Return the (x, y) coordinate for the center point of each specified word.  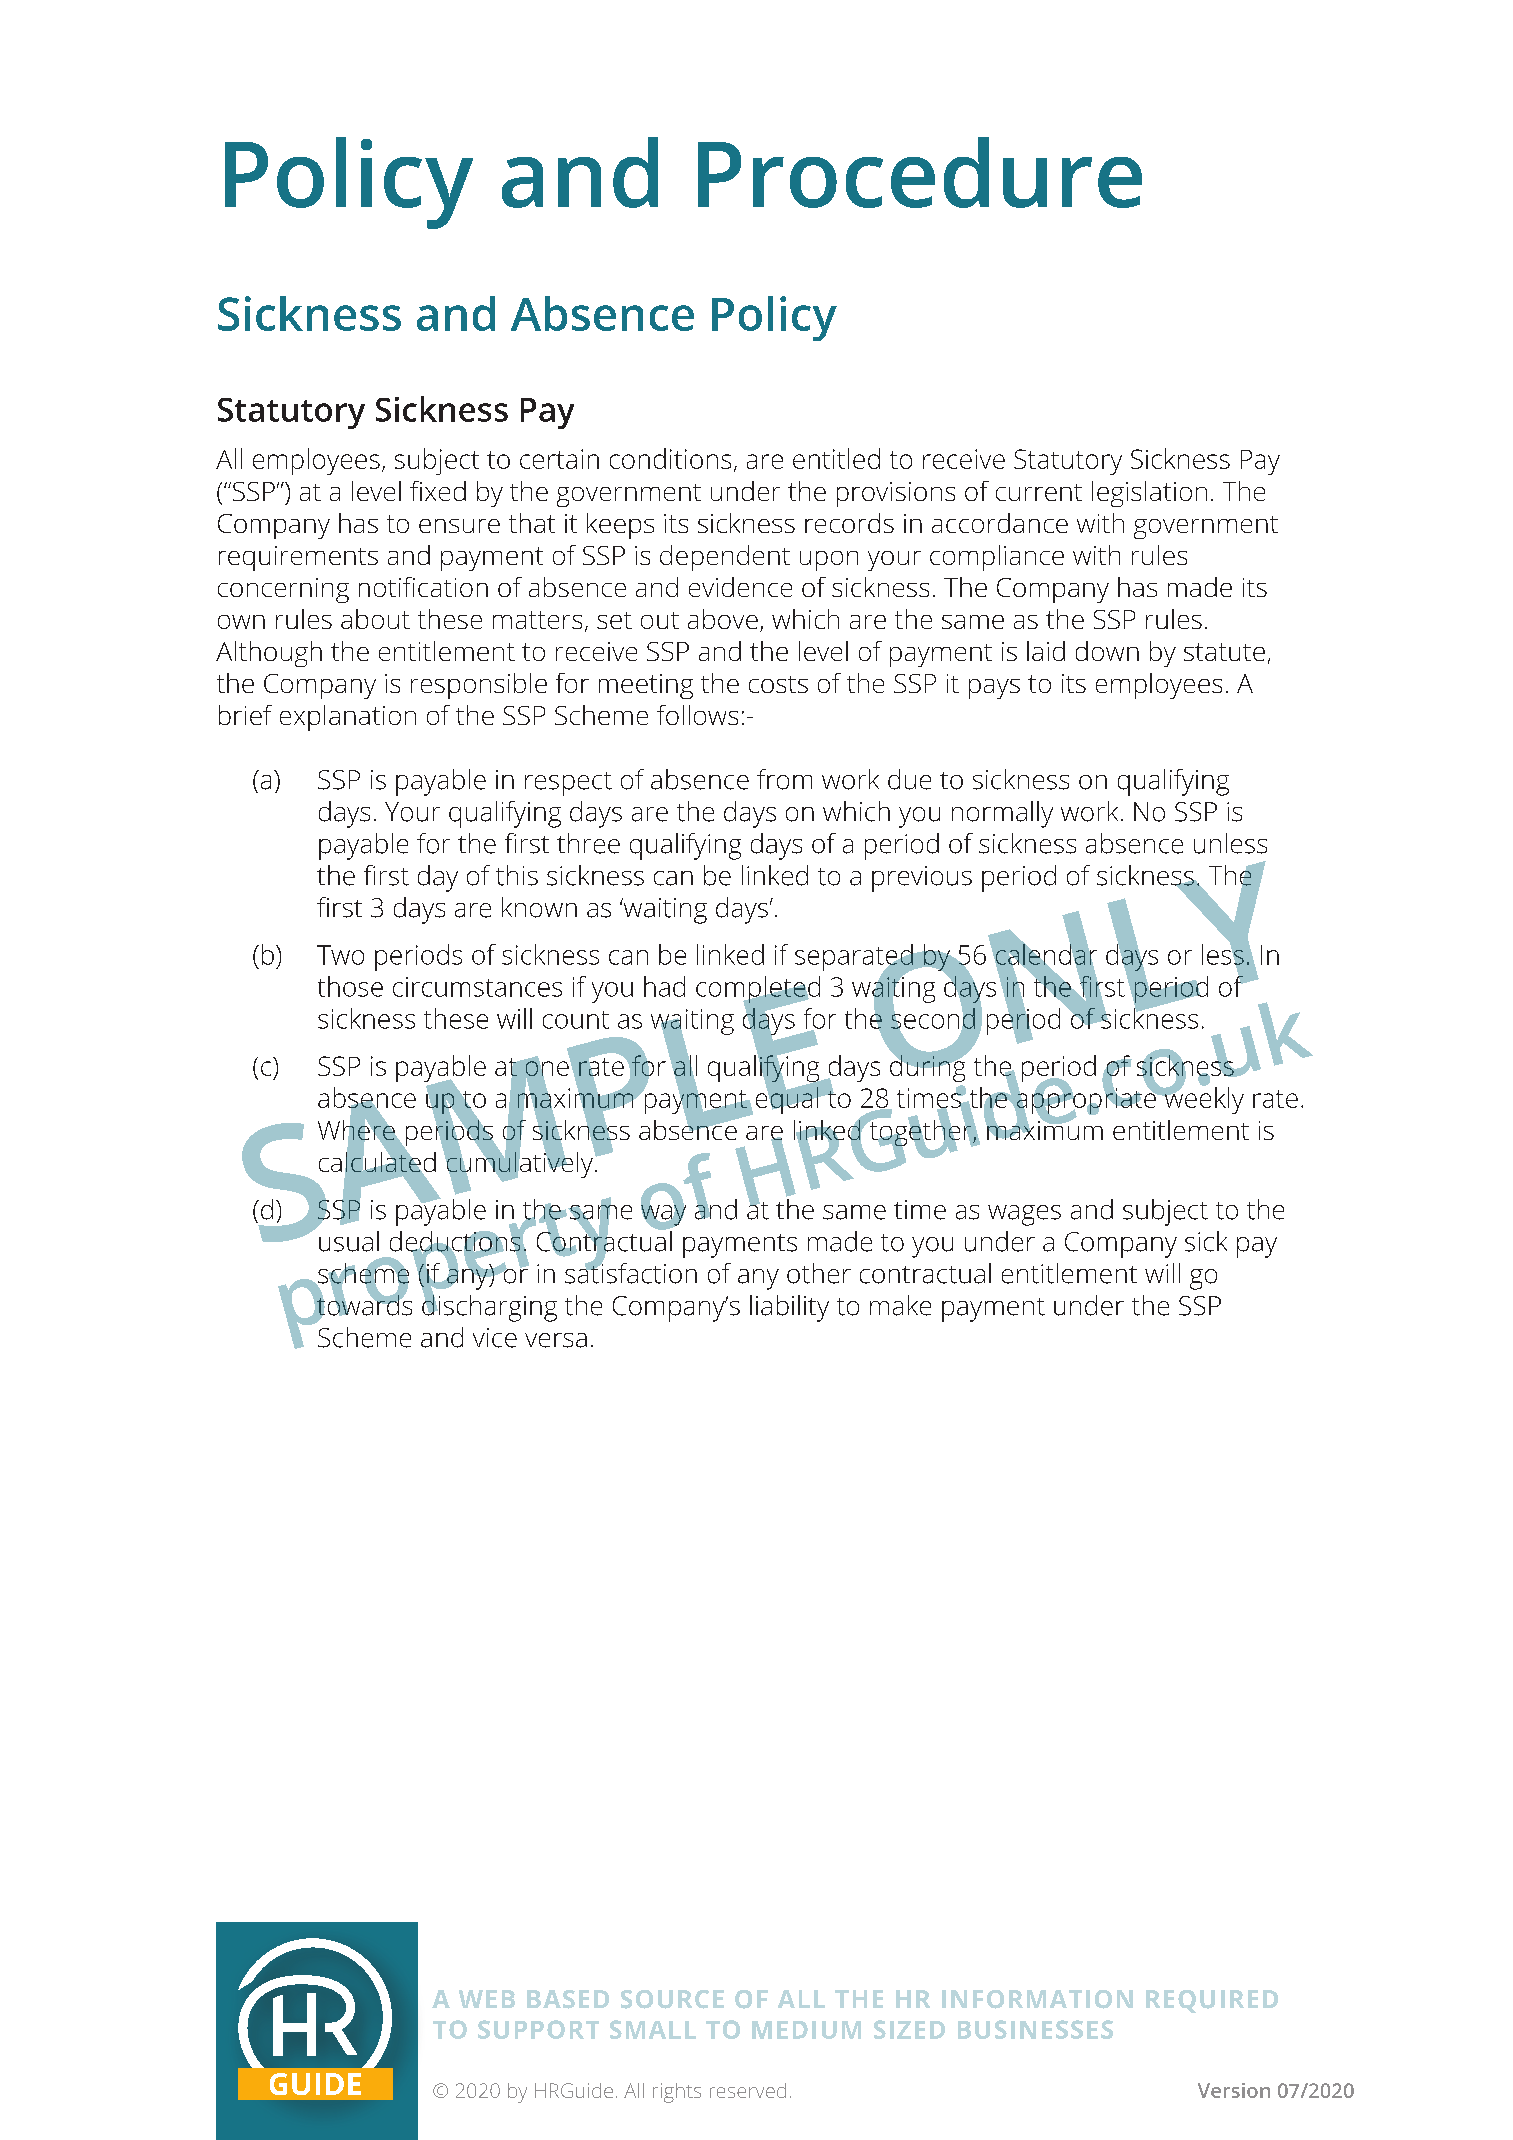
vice (495, 1338)
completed (758, 990)
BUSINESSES (1035, 2029)
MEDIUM (806, 2030)
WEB (487, 1999)
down (1107, 651)
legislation (1149, 494)
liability (789, 1308)
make (900, 1305)
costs (778, 684)
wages (1024, 1215)
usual (349, 1241)
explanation (348, 718)
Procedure (920, 172)
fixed (438, 491)
